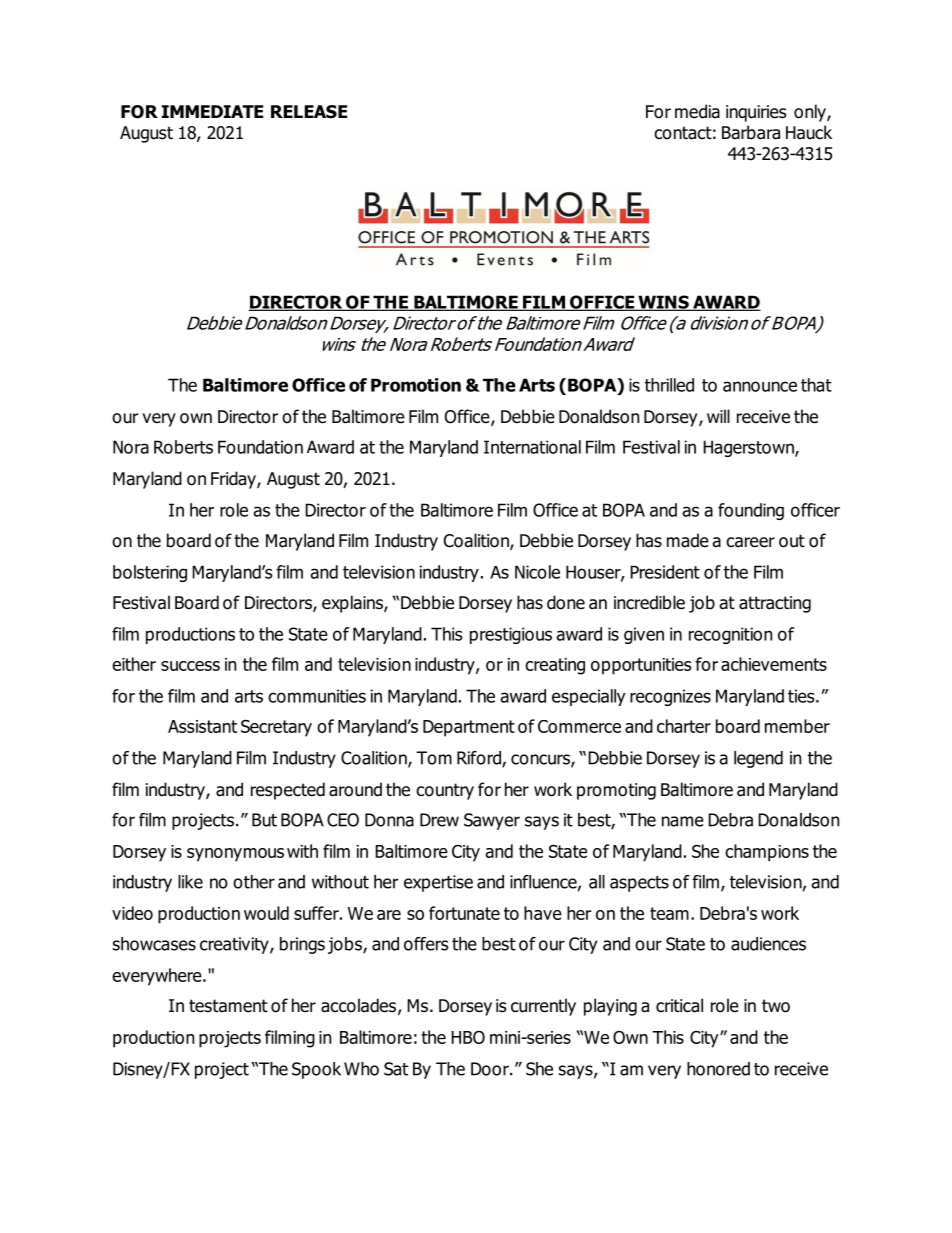 The height and width of the page is (1233, 952). I want to click on testament, so click(228, 1006).
